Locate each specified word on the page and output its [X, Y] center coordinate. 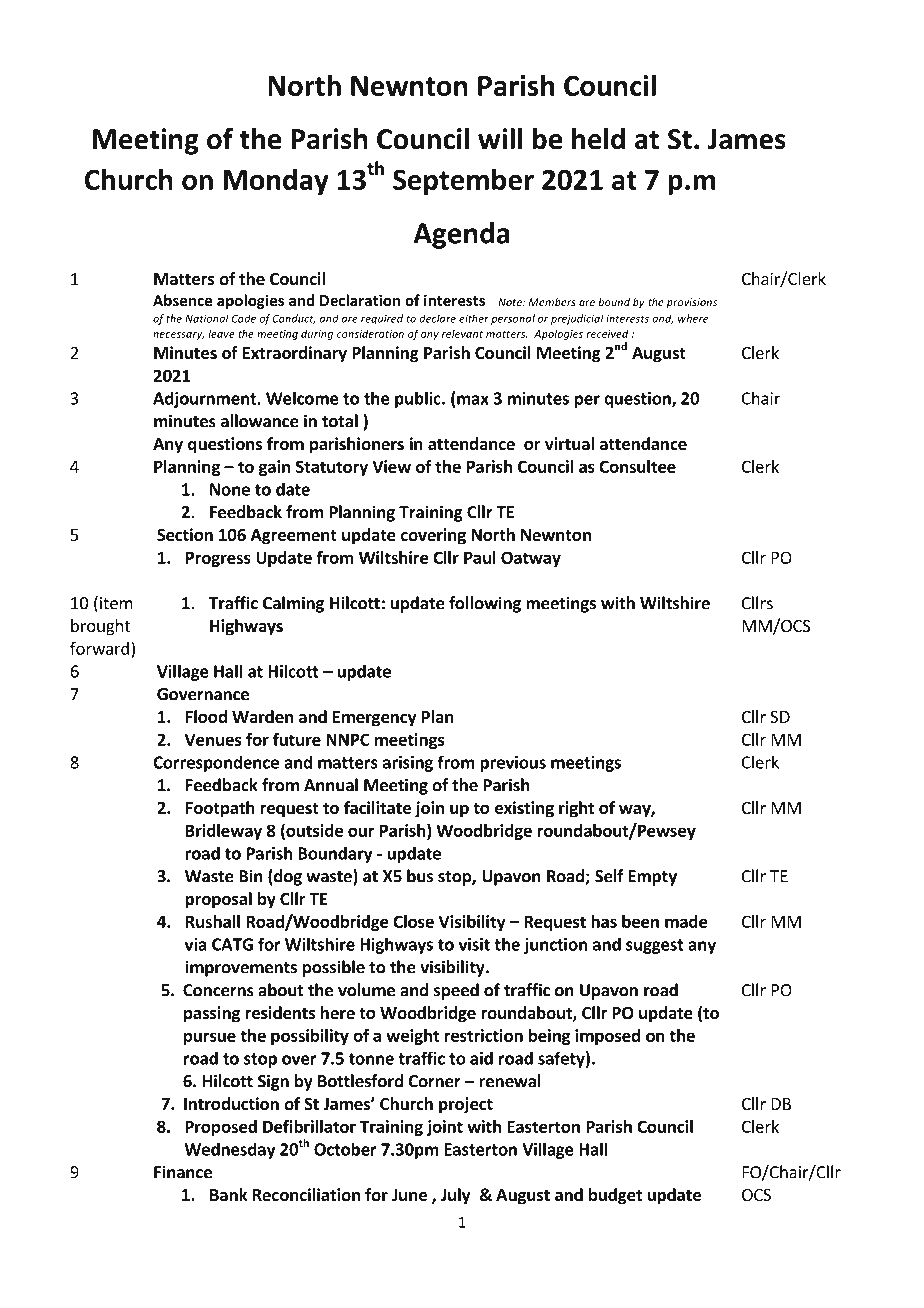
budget [615, 1196]
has [604, 921]
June [409, 1195]
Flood [206, 717]
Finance [183, 1172]
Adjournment [205, 399]
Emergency [375, 719]
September [463, 182]
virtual [569, 443]
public [419, 399]
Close [413, 921]
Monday [276, 182]
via [196, 944]
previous [513, 764]
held [598, 139]
